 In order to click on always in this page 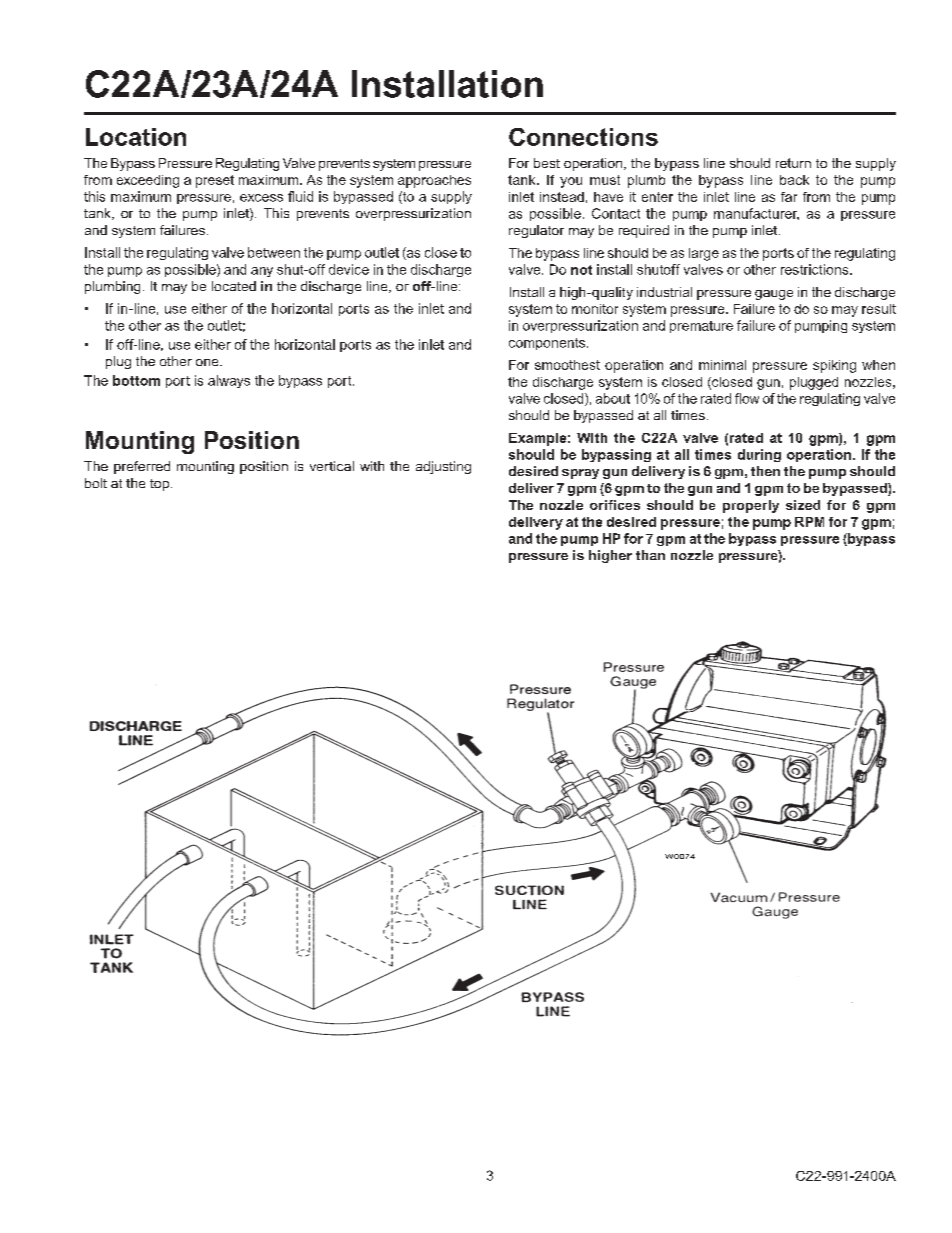, I will do `click(229, 381)`.
